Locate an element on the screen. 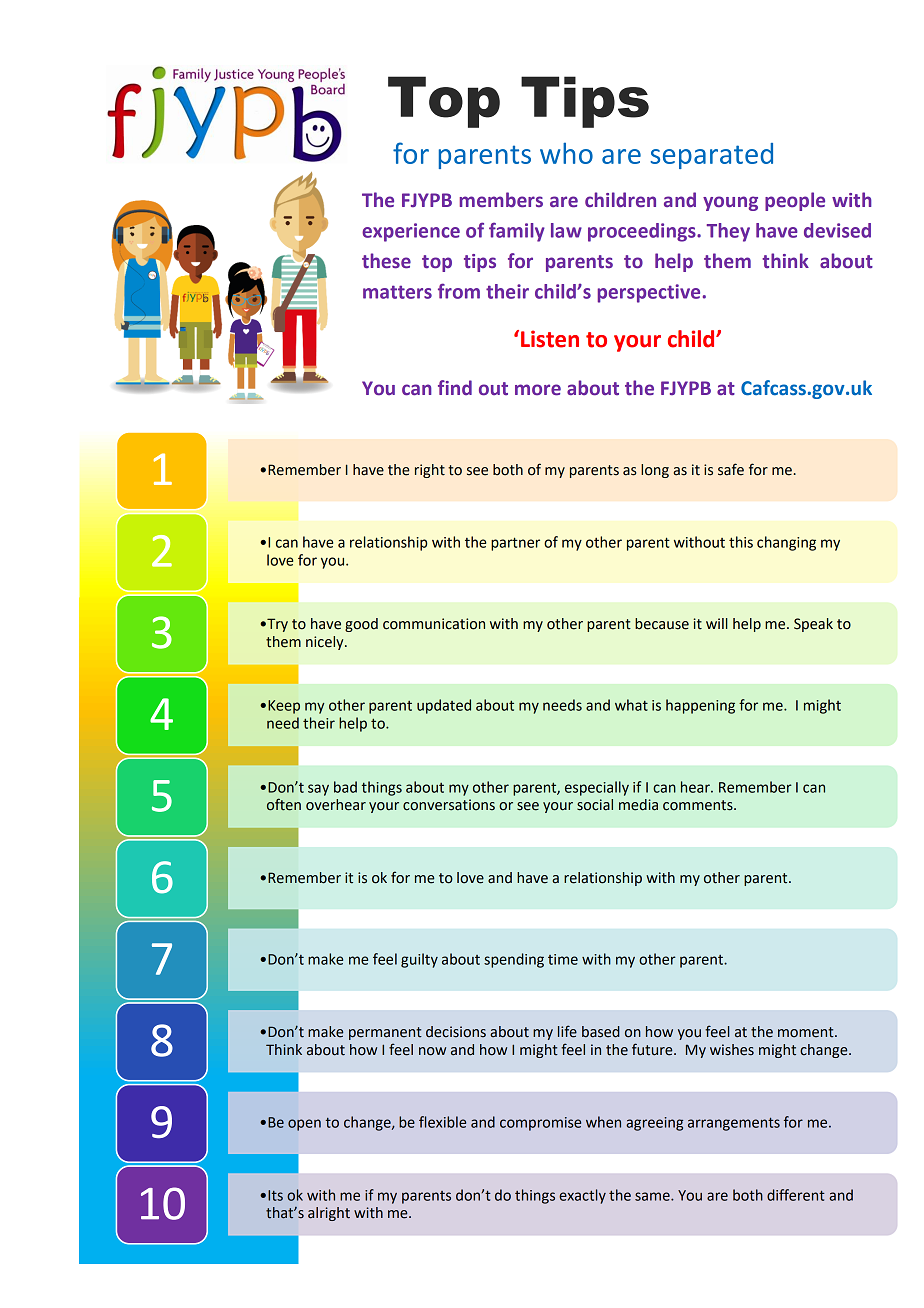 The width and height of the screenshot is (924, 1308). nicely is located at coordinates (326, 643).
